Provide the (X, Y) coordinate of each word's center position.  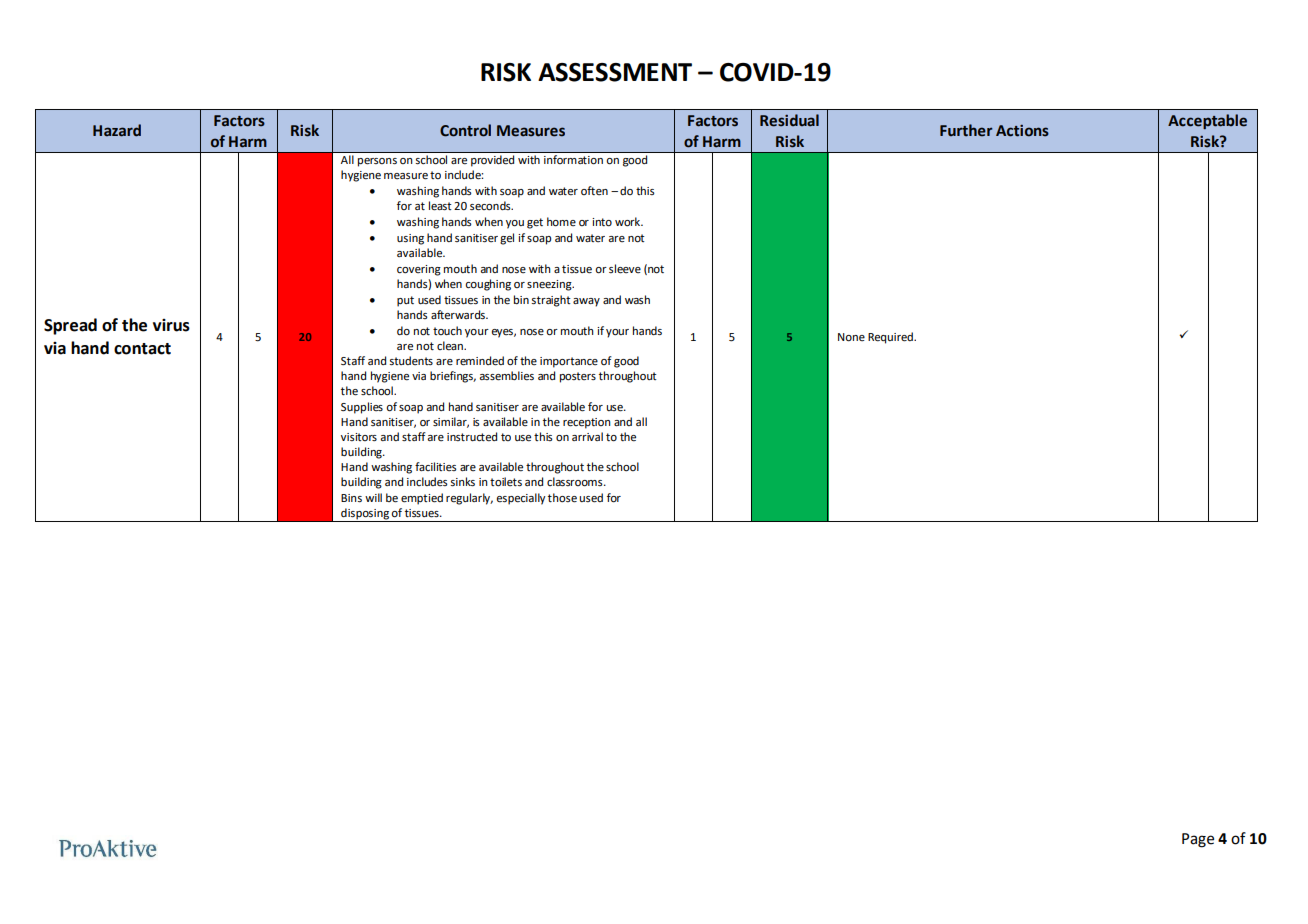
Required (891, 338)
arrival (587, 436)
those (562, 498)
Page (1198, 840)
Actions (1022, 131)
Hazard (117, 130)
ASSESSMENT (615, 72)
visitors (359, 437)
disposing (365, 515)
